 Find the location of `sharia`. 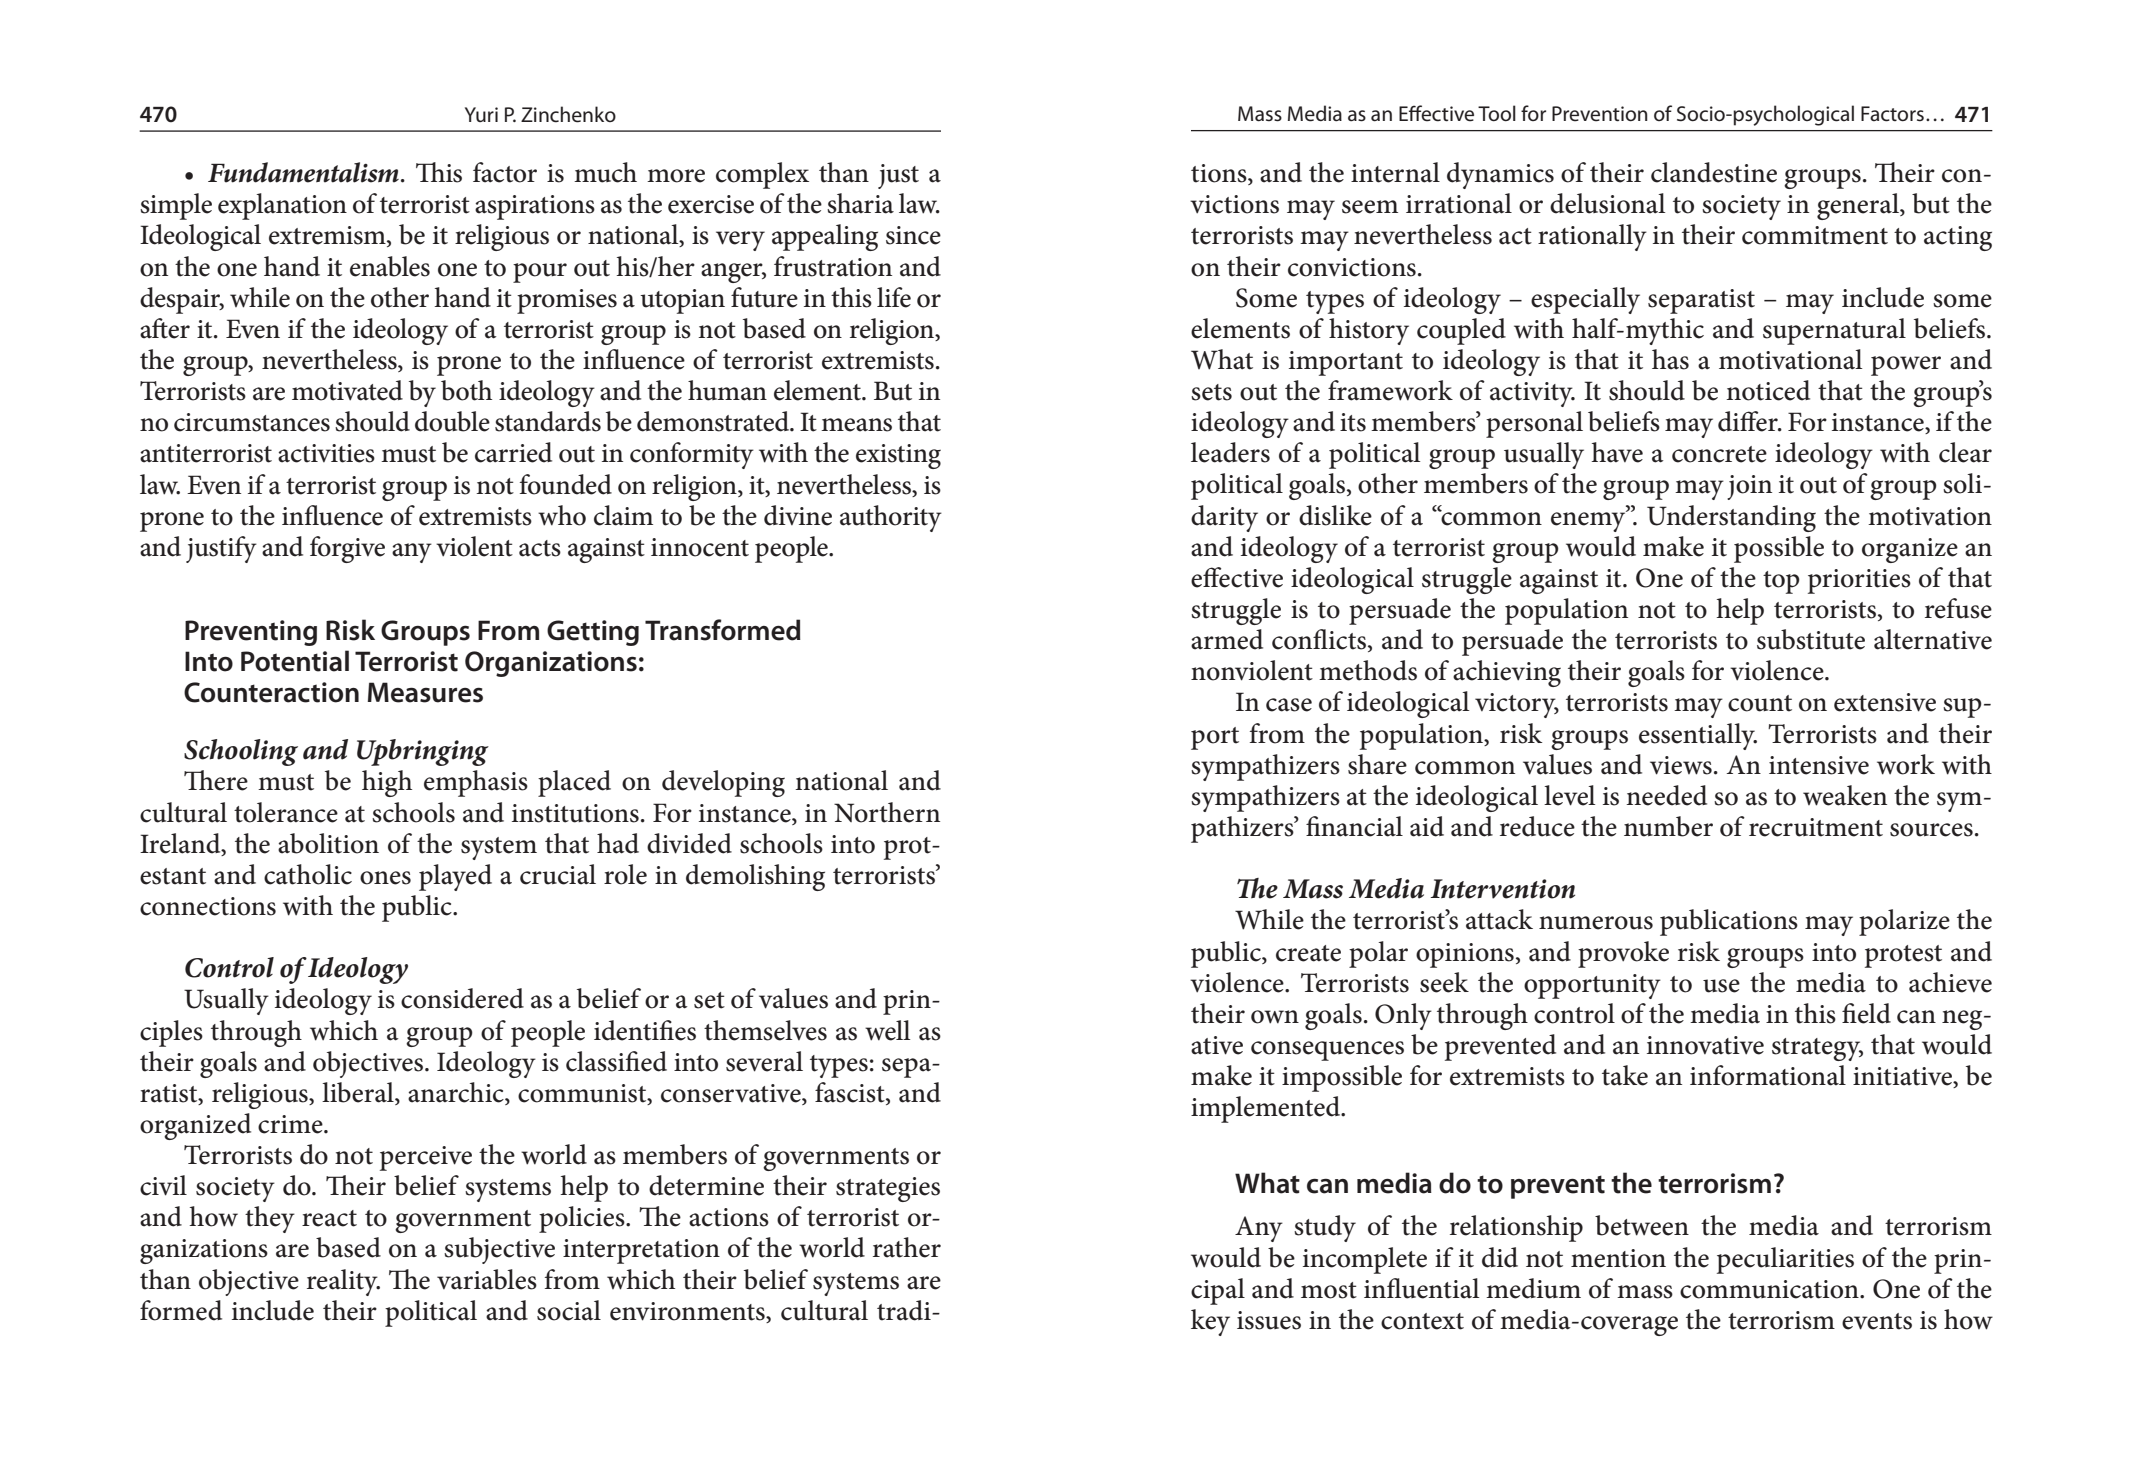

sharia is located at coordinates (860, 203).
